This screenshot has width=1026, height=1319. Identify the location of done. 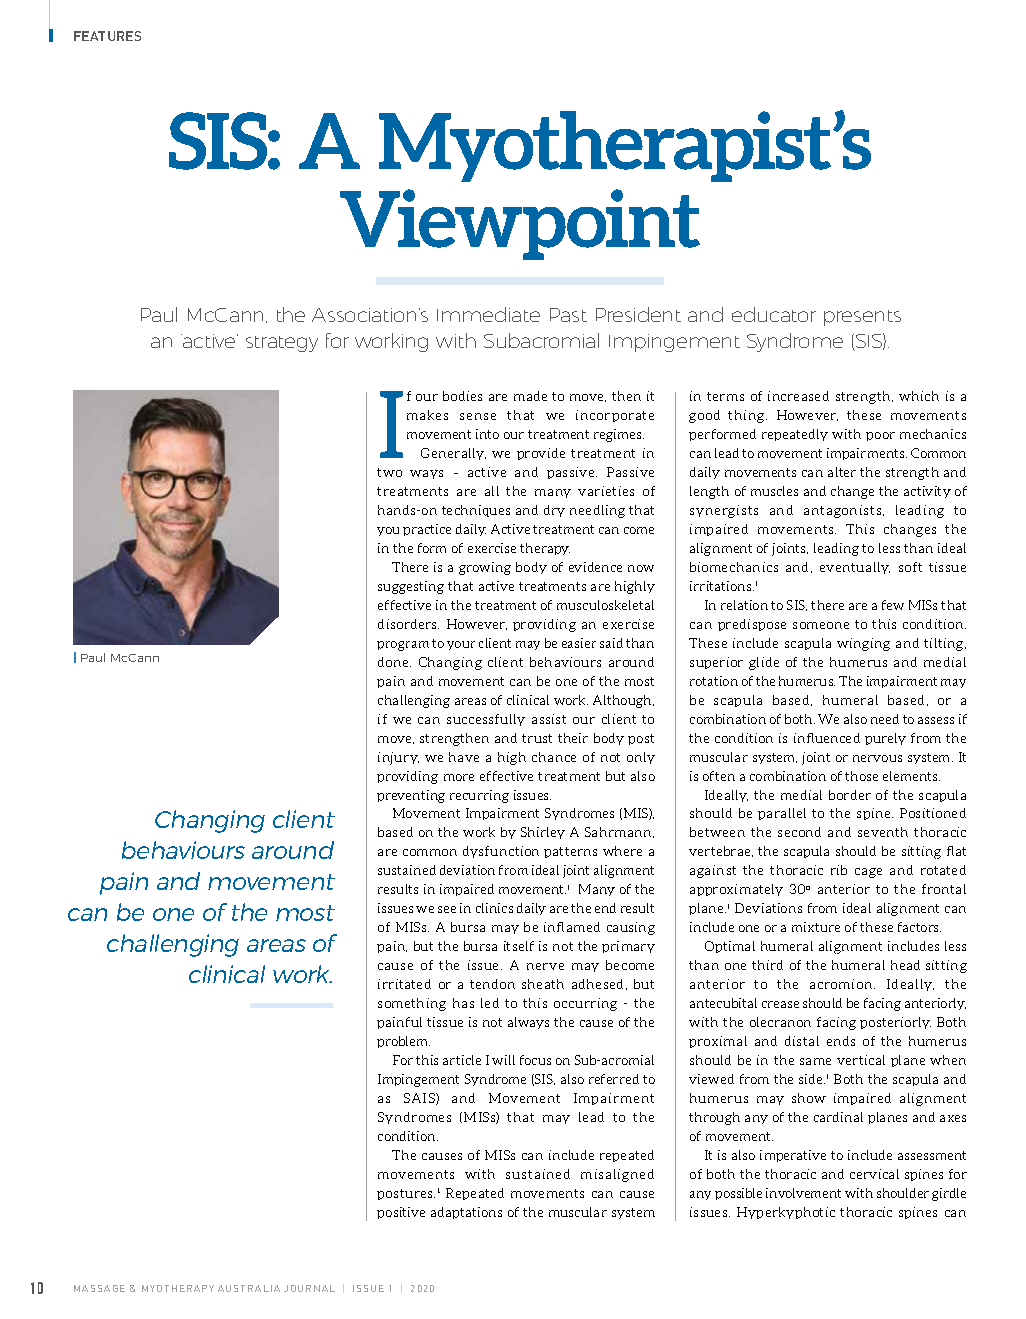
(394, 662).
